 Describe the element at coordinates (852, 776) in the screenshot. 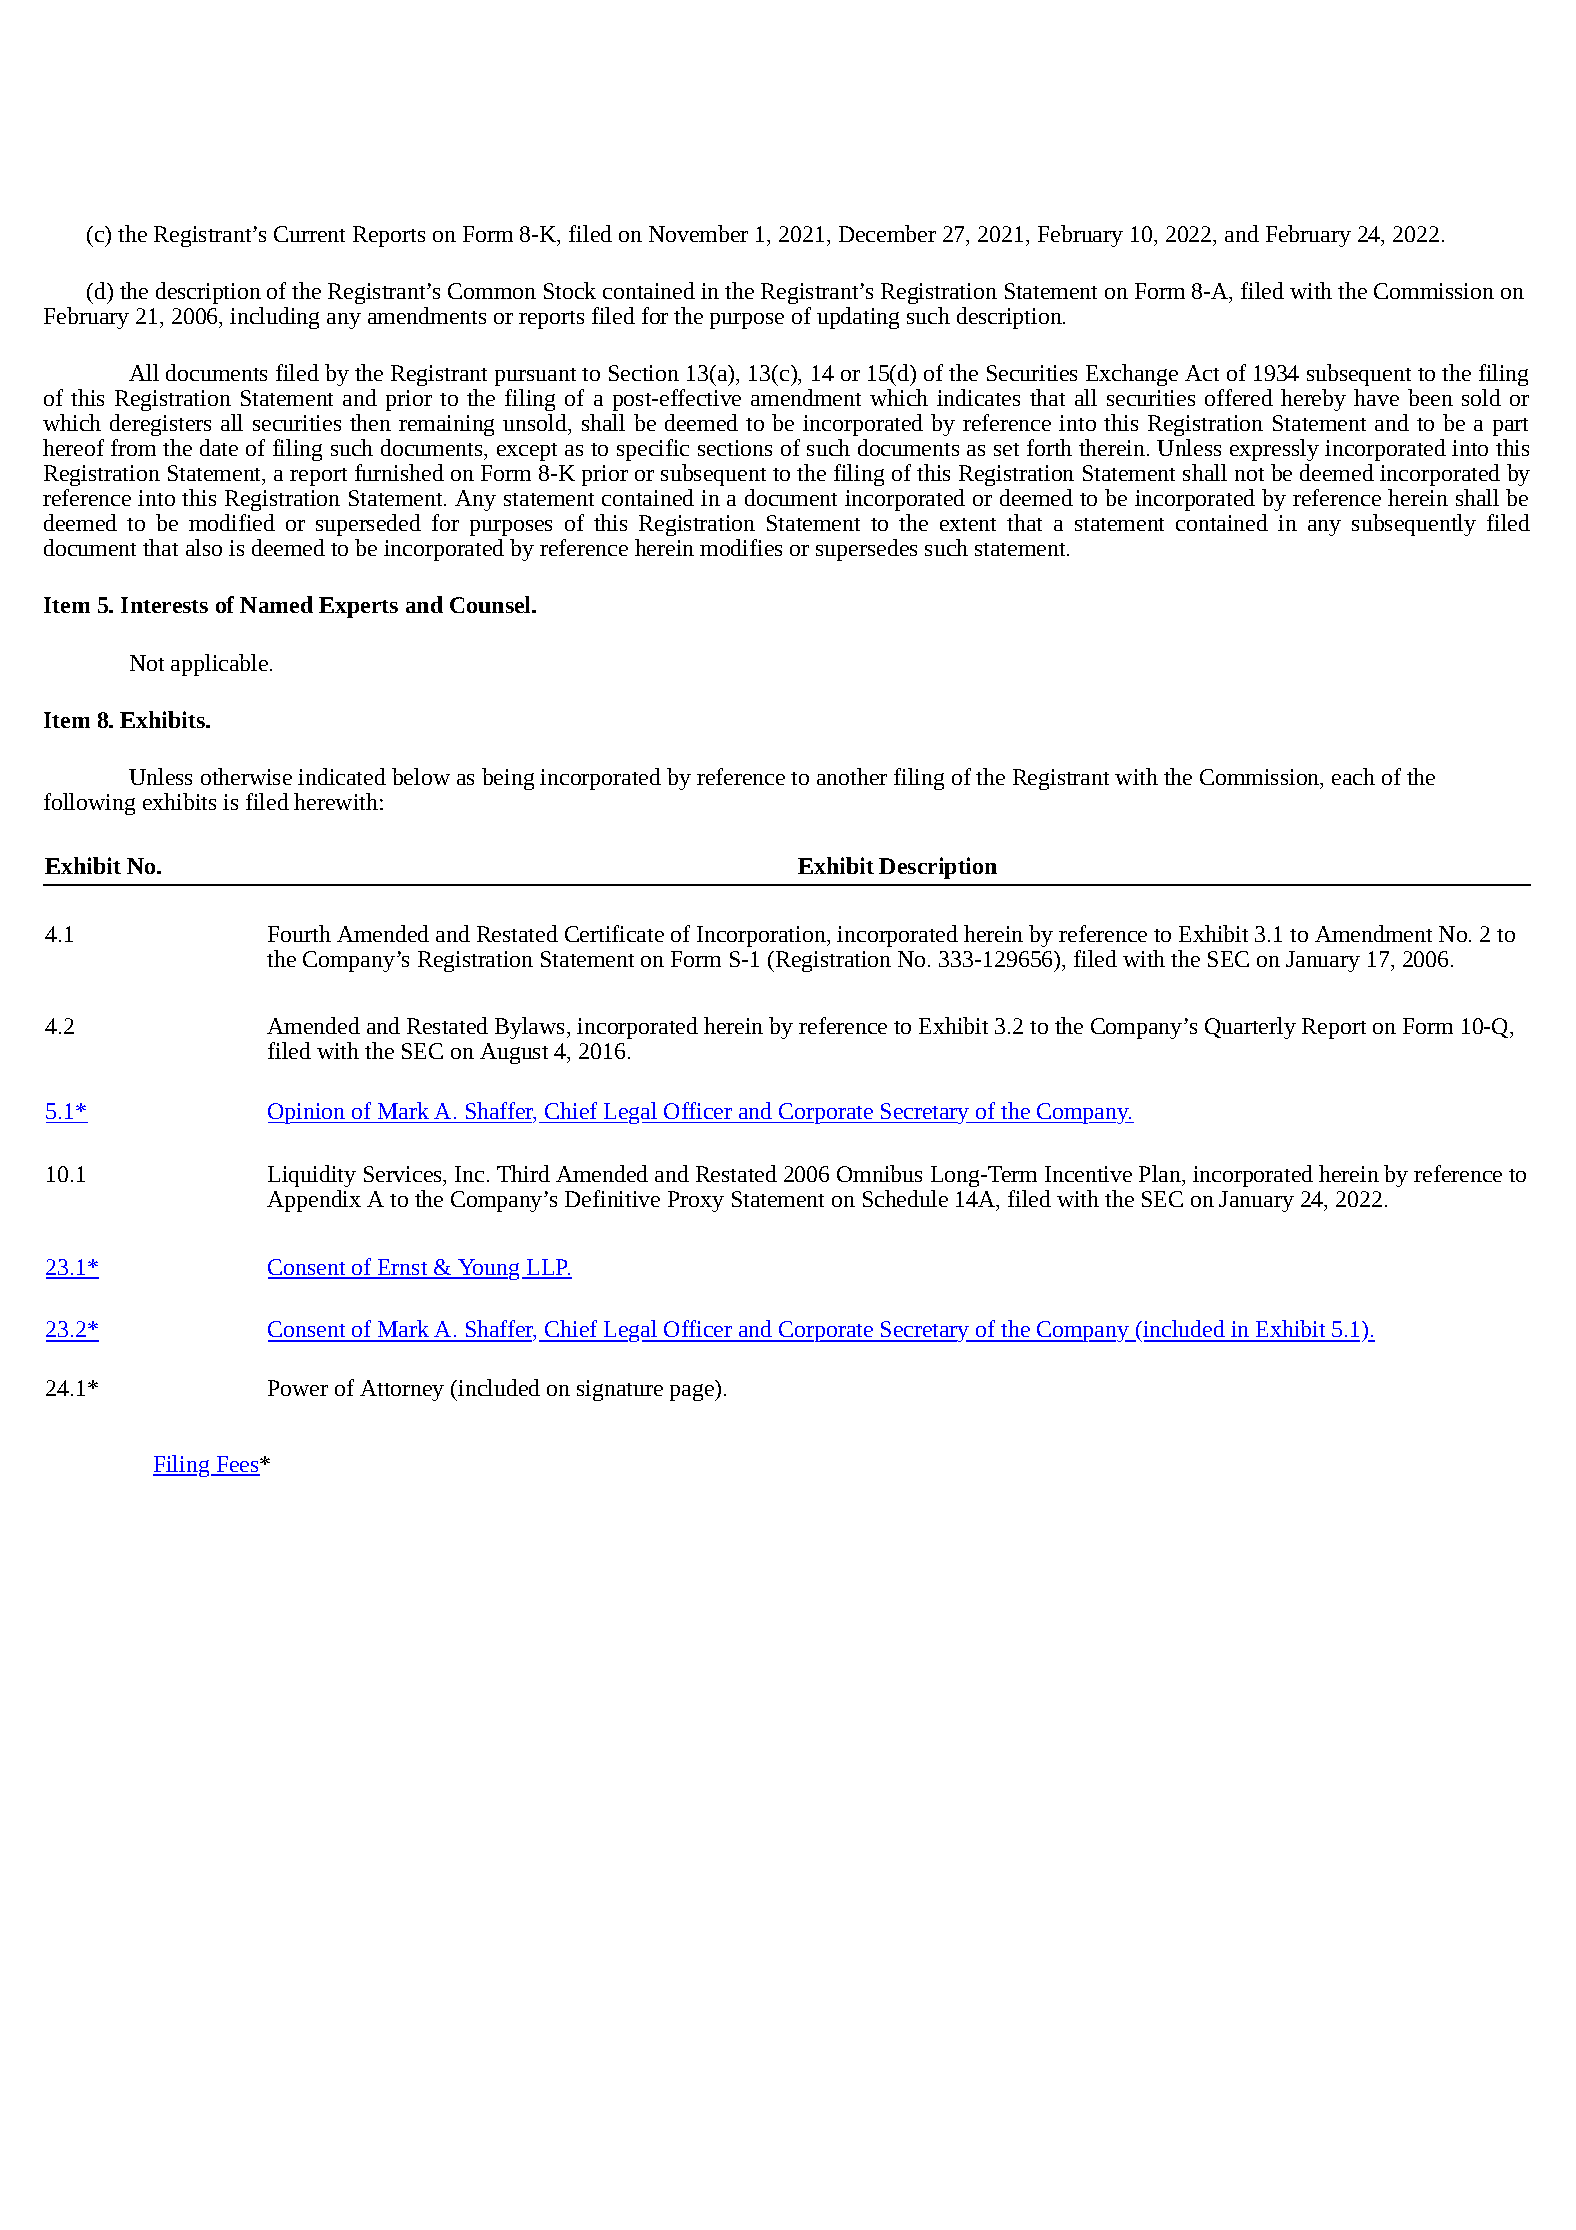

I see `another` at that location.
